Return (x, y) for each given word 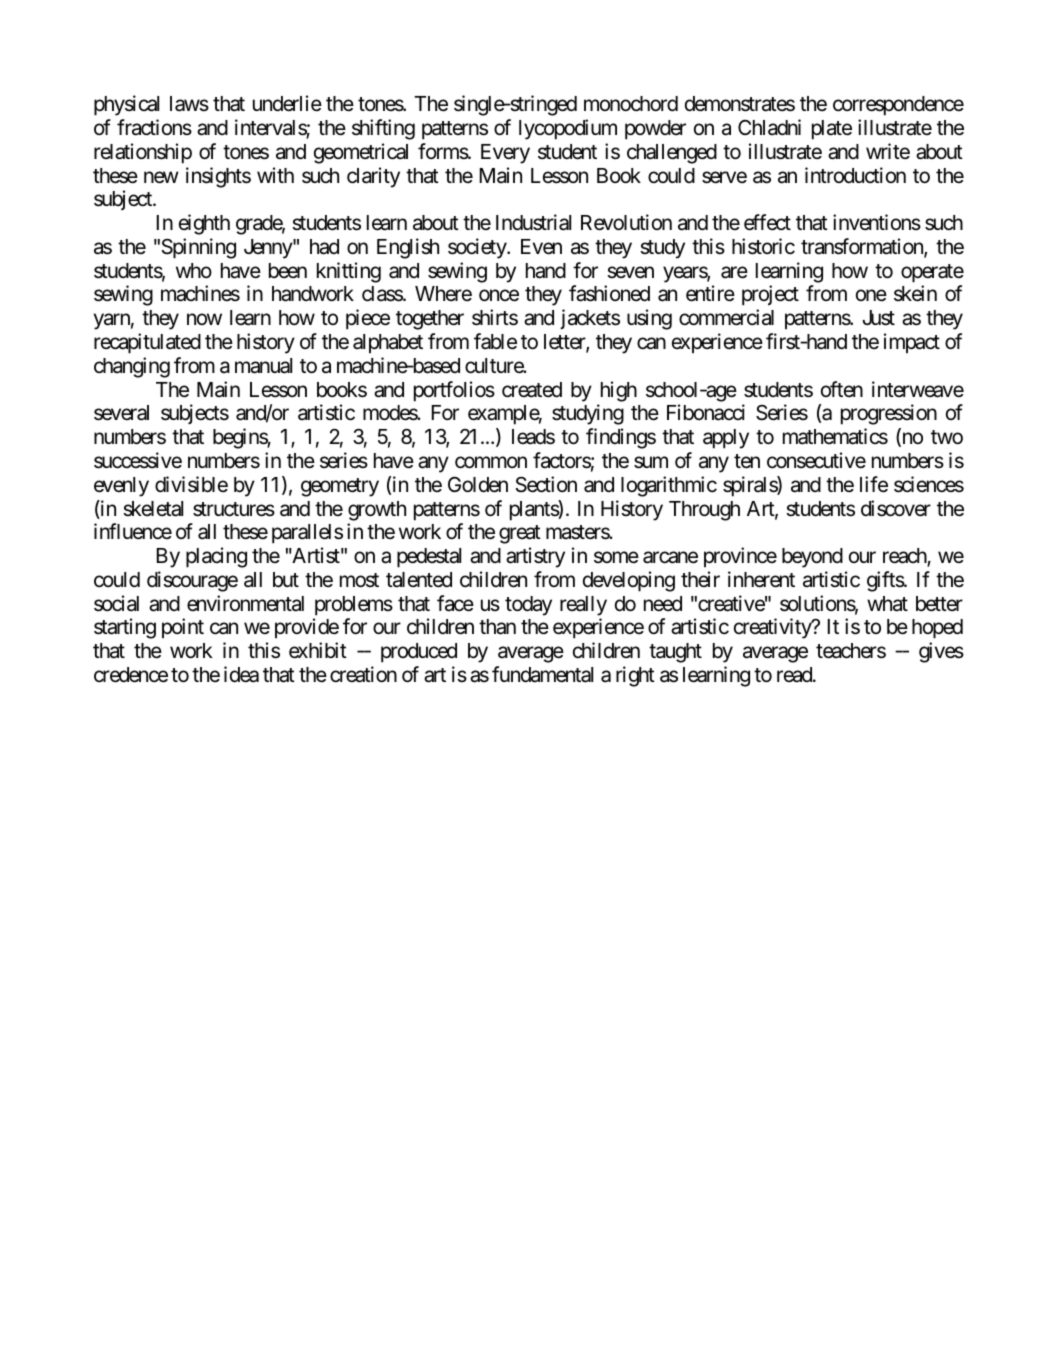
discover (896, 508)
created (532, 390)
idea (241, 674)
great (520, 534)
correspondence (898, 106)
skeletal (153, 509)
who (194, 270)
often (842, 389)
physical (126, 105)
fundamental (542, 674)
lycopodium (568, 129)
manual (263, 366)
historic (763, 246)
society (478, 248)
